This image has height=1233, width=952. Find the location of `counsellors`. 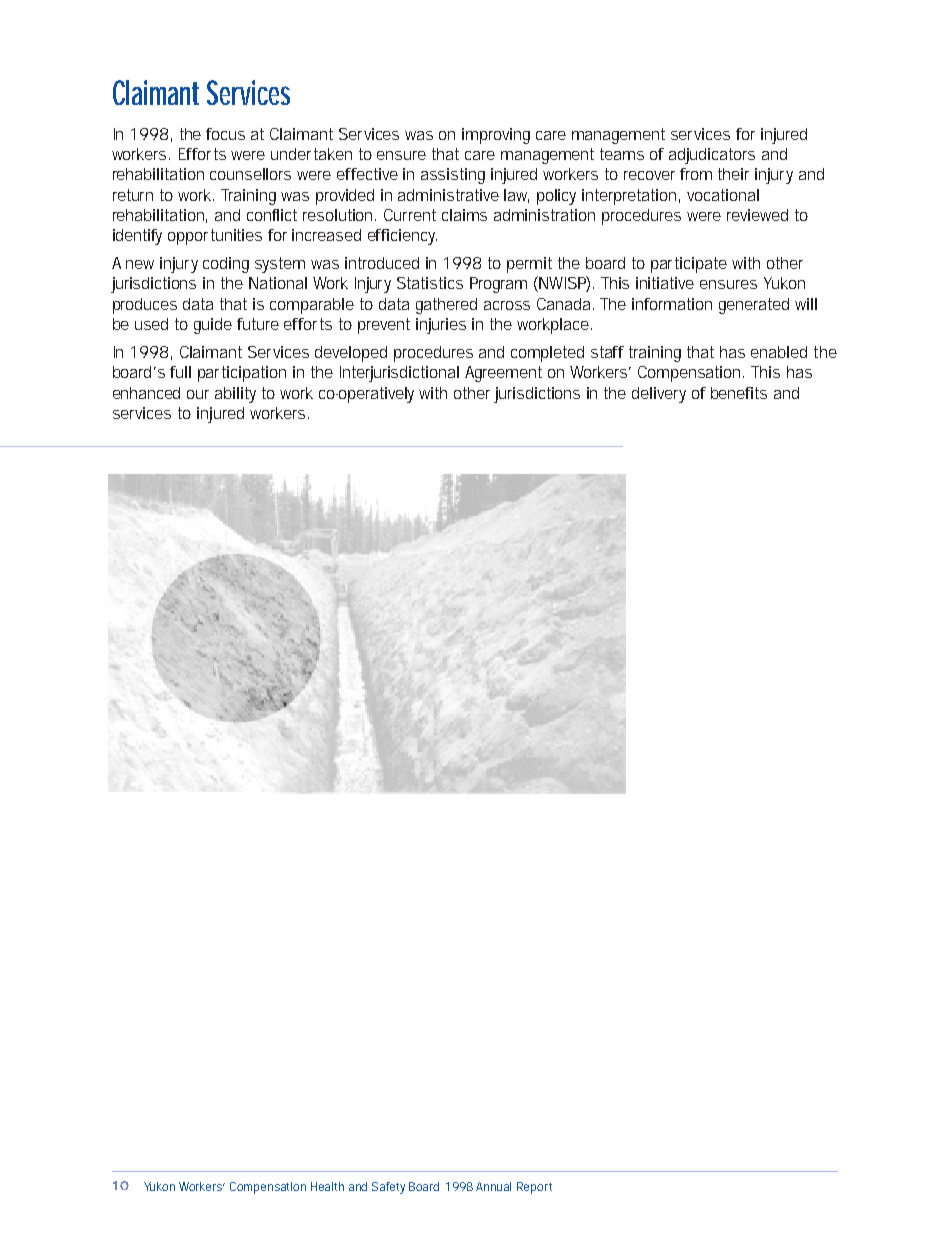

counsellors is located at coordinates (250, 174).
